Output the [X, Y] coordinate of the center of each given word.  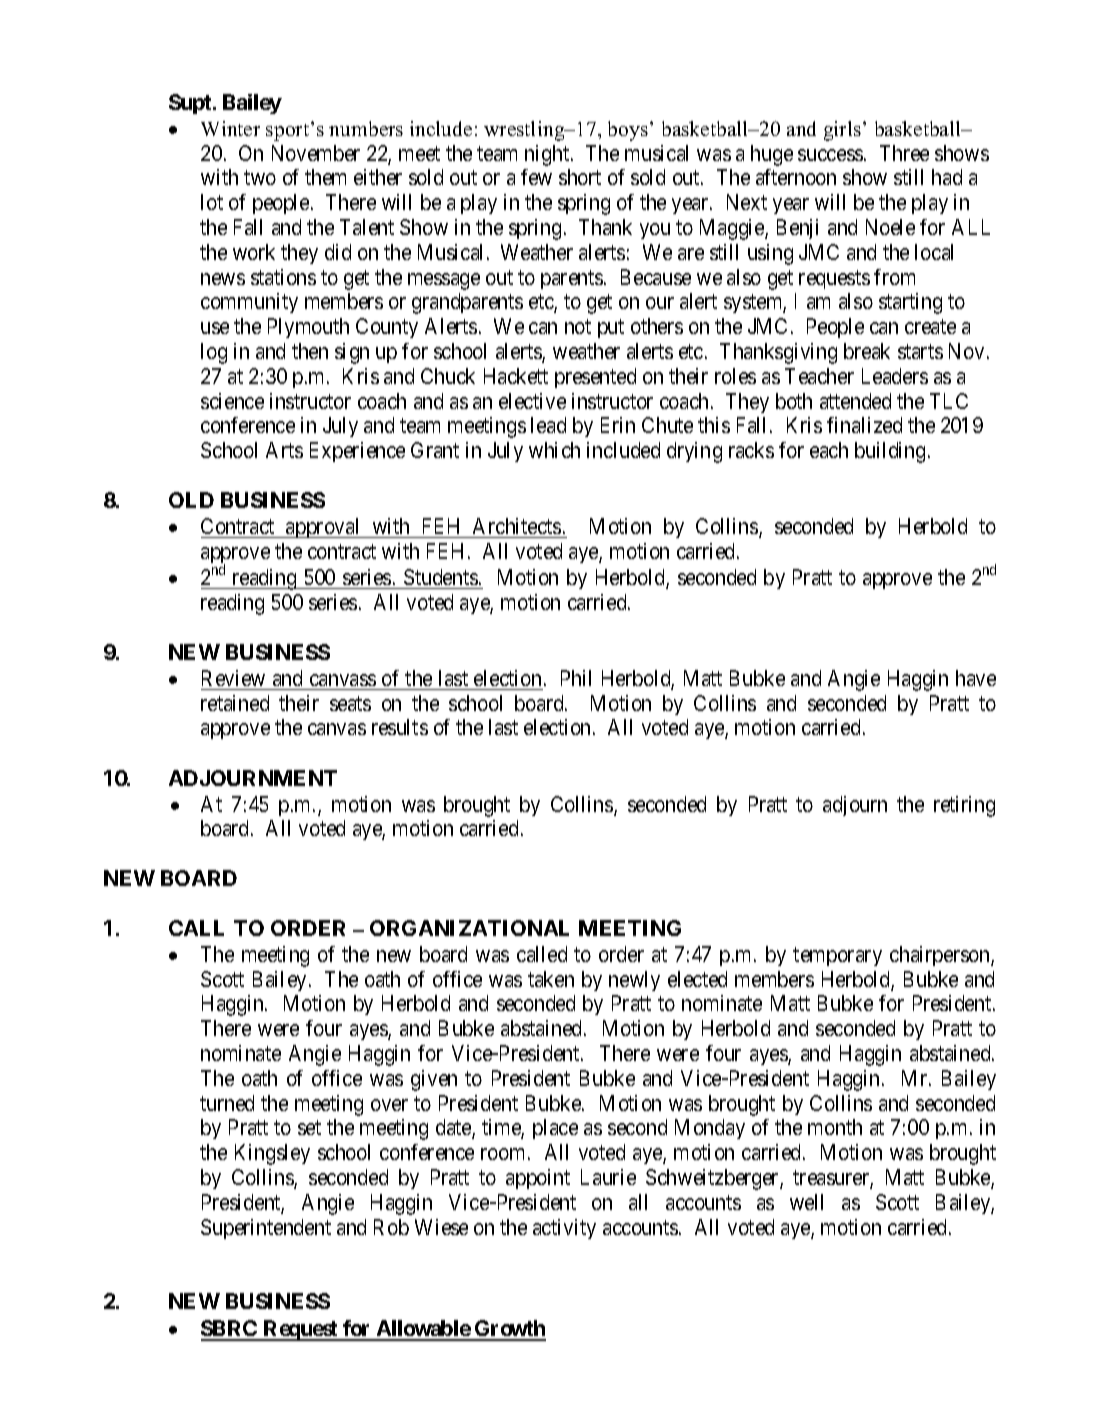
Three [904, 153]
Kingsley [272, 1154]
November [316, 153]
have [976, 678]
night [548, 155]
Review [233, 678]
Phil [576, 678]
